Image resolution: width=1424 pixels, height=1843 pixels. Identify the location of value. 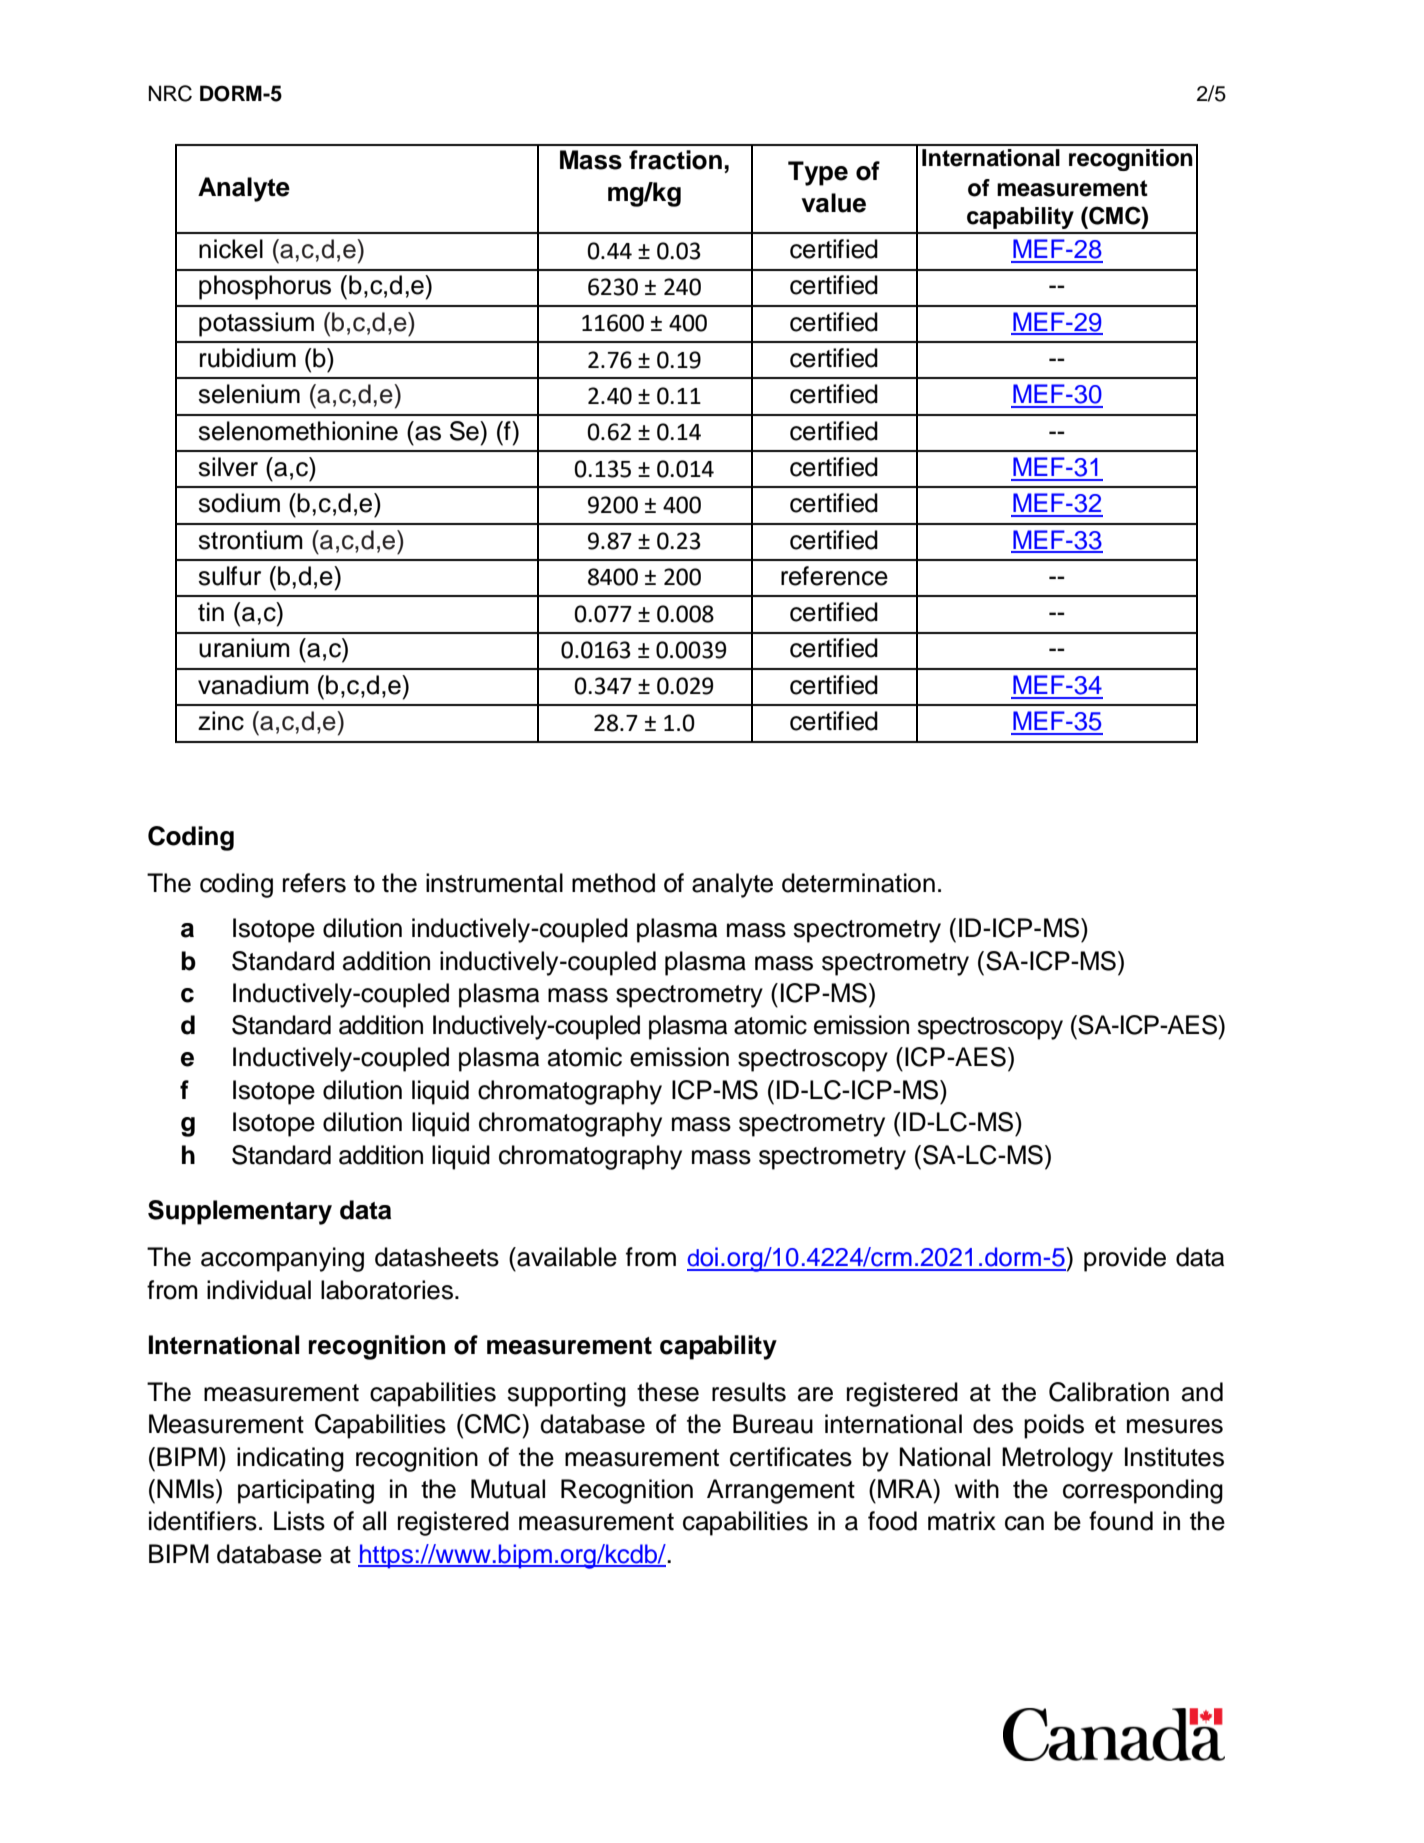
(833, 203).
